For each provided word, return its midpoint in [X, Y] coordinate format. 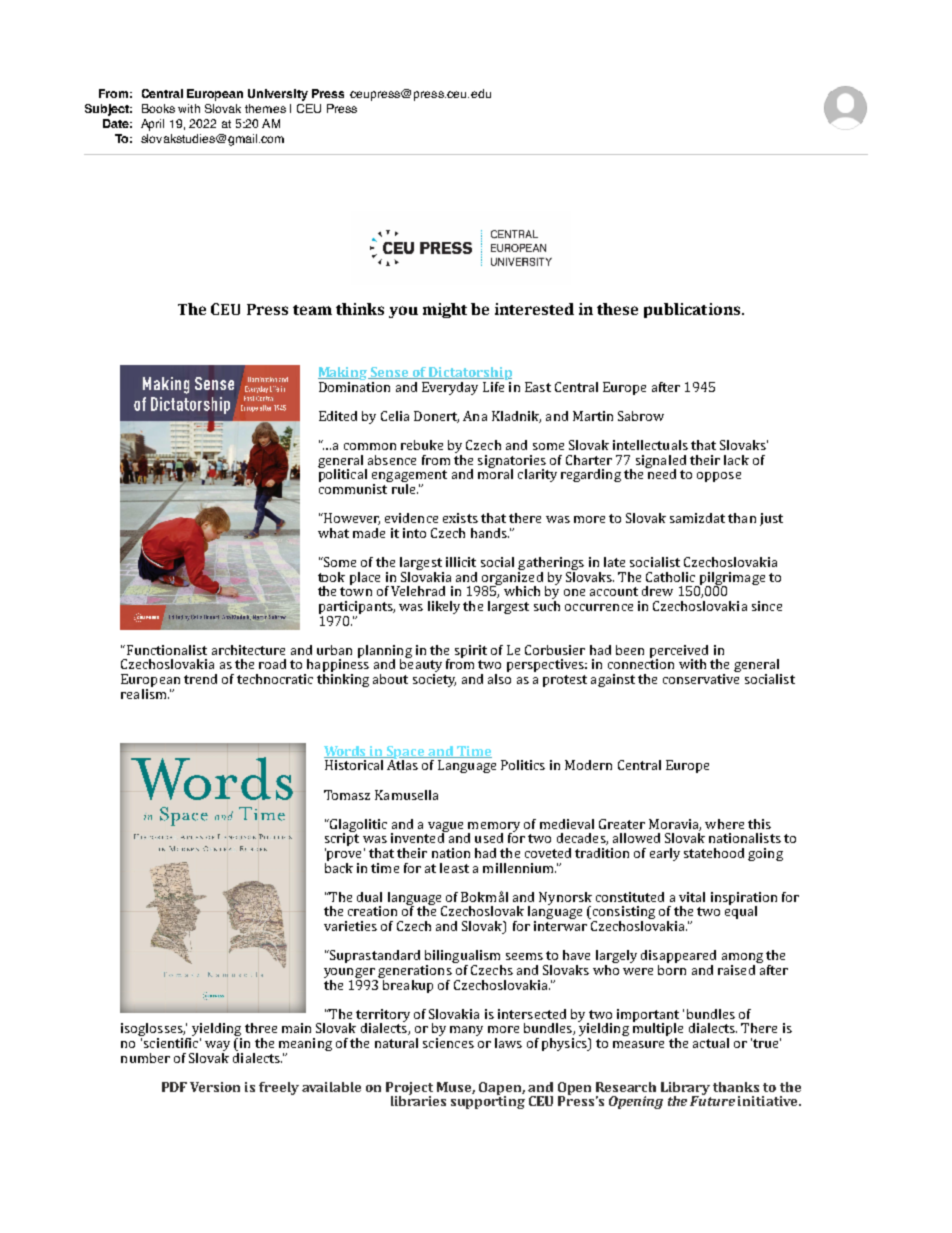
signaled [661, 462]
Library [685, 1089]
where [724, 824]
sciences [448, 1043]
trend [200, 679]
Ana [475, 416]
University [278, 95]
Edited [338, 416]
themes [265, 108]
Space [406, 753]
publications [693, 310]
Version [215, 1087]
